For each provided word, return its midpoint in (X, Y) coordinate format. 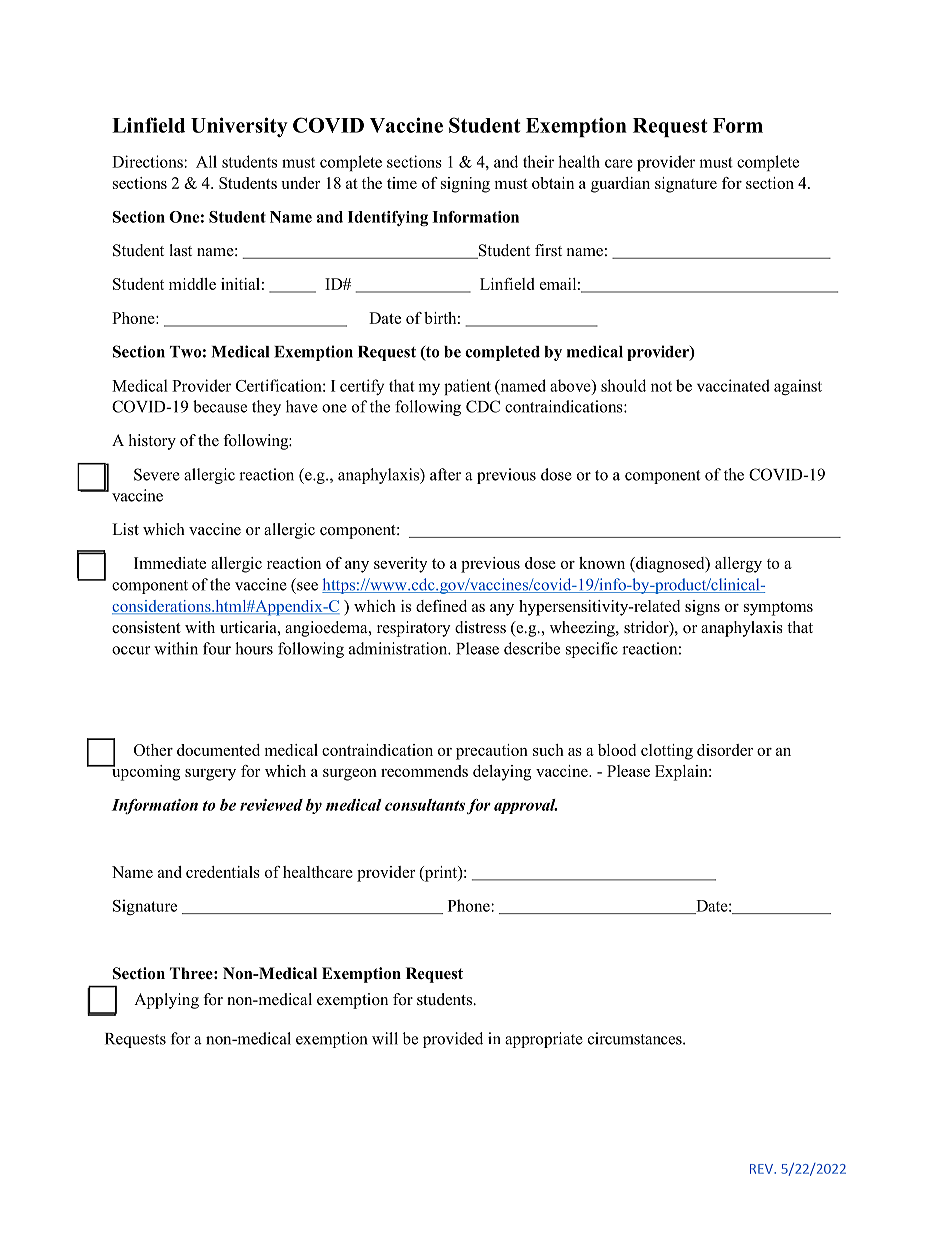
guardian (620, 185)
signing (465, 185)
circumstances (636, 1038)
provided (453, 1040)
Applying (166, 1001)
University (239, 127)
